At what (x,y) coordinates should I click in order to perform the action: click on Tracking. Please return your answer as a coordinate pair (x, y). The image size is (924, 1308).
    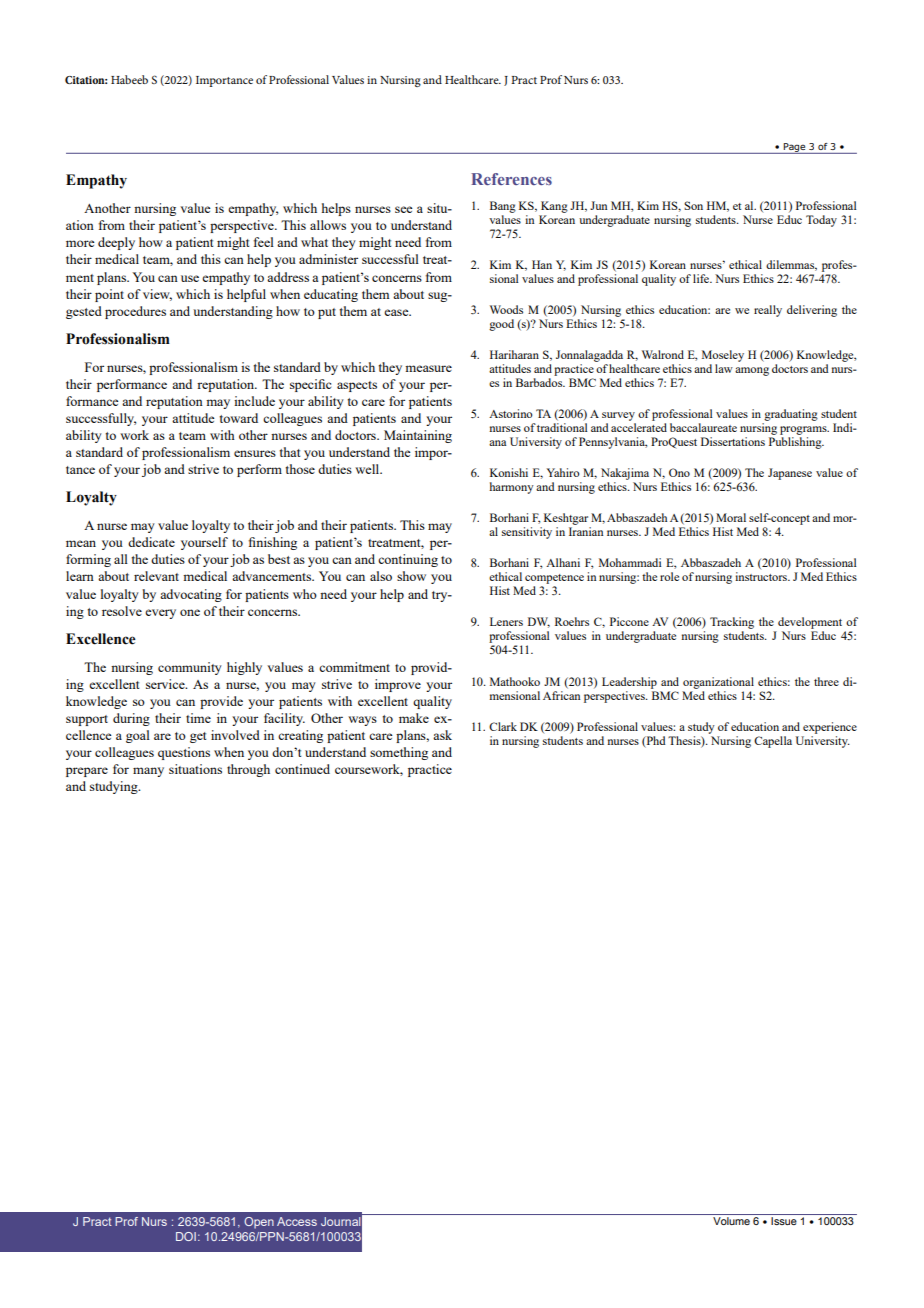
    Looking at the image, I should click on (732, 624).
